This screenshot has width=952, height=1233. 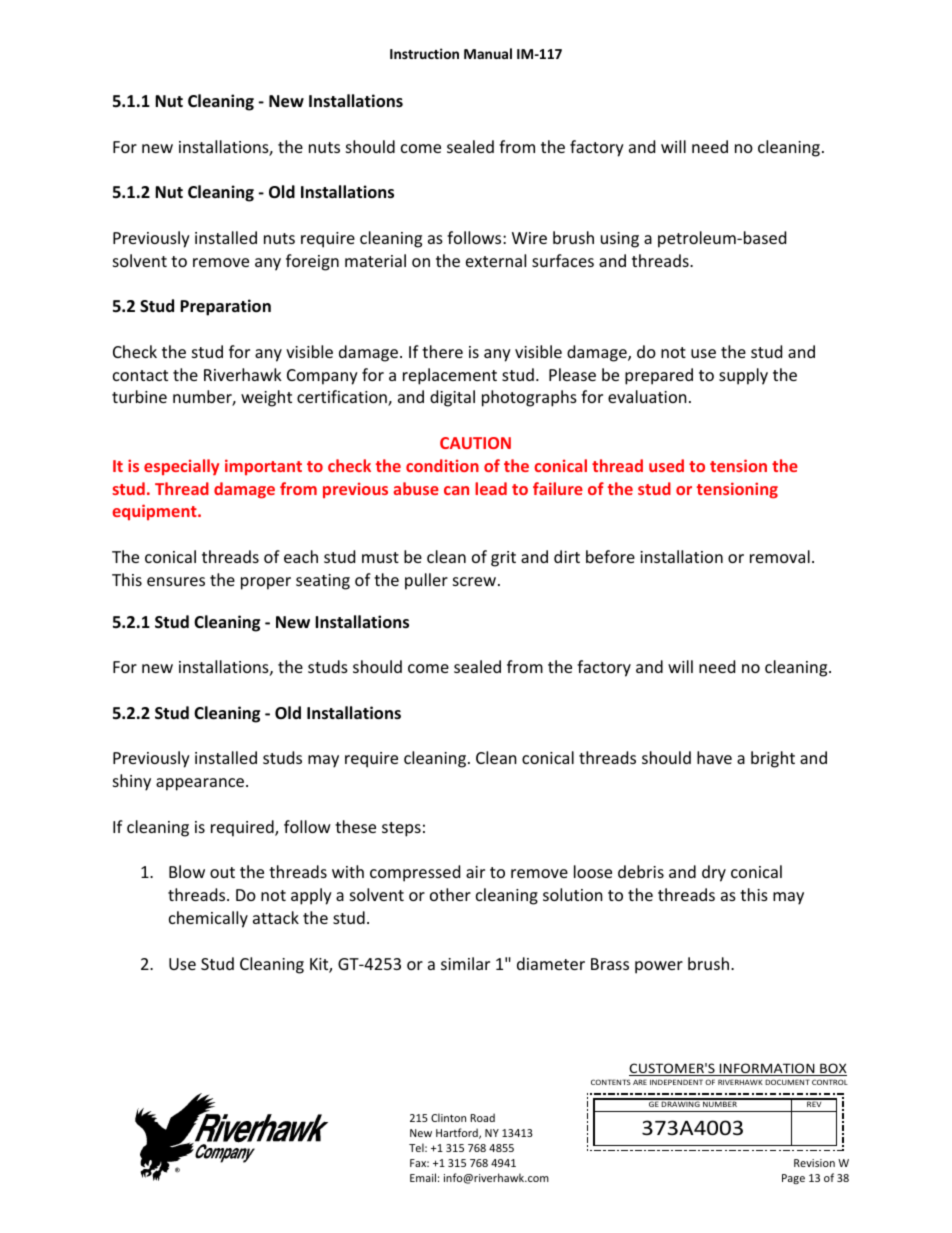 What do you see at coordinates (181, 467) in the screenshot?
I see `especially` at bounding box center [181, 467].
